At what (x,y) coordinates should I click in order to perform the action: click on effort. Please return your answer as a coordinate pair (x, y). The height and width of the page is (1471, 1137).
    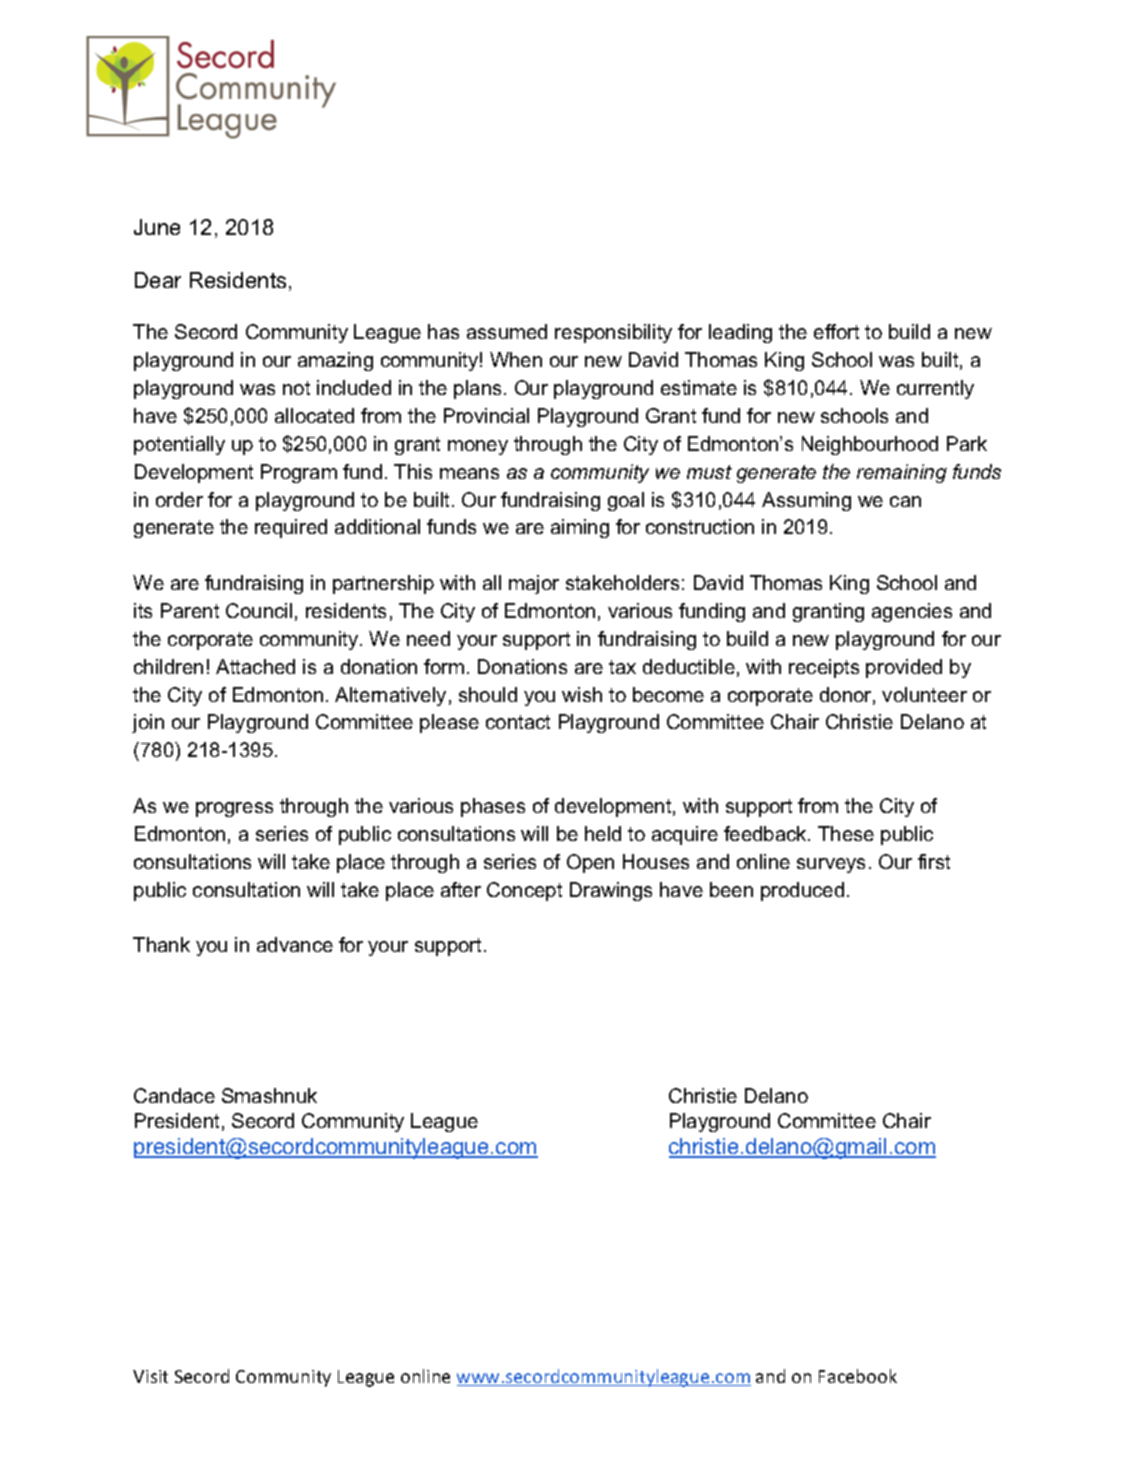
    Looking at the image, I should click on (836, 331).
